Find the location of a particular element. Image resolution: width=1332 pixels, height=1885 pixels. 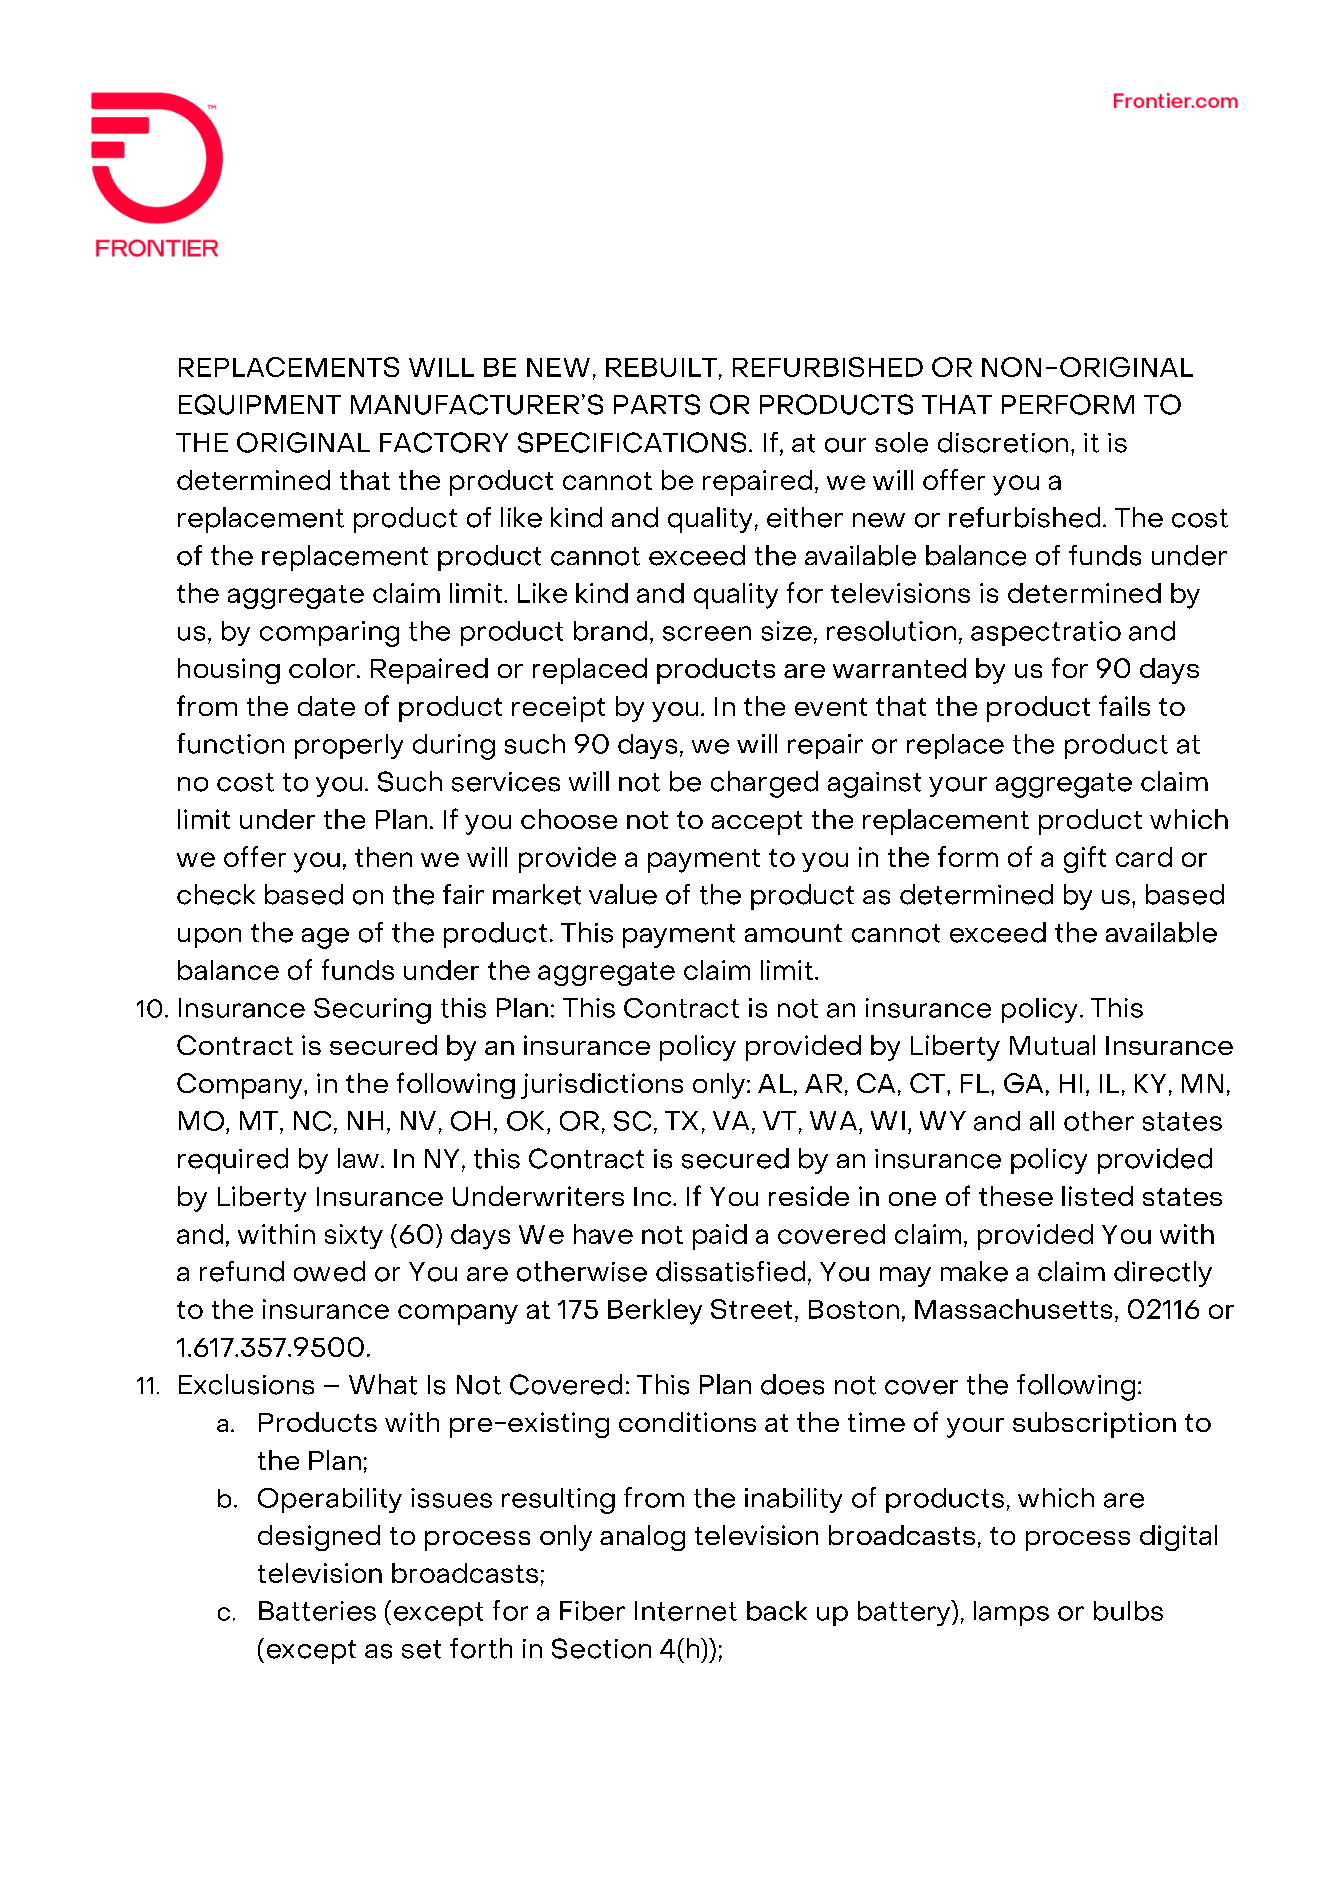

SPECIFICATIONS is located at coordinates (632, 442).
